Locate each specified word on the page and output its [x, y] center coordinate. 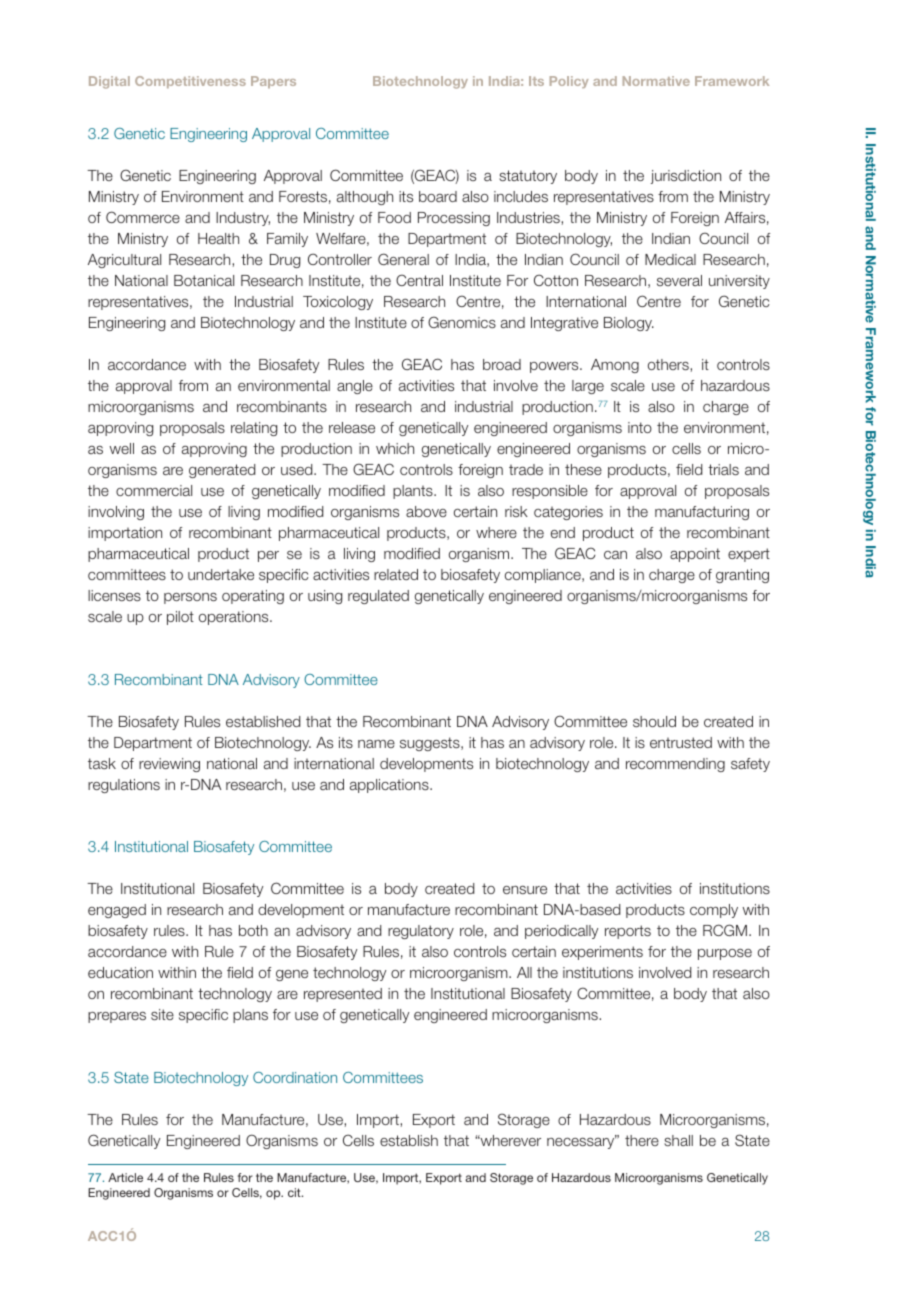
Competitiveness [190, 82]
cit [295, 1192]
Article [125, 1177]
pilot [180, 618]
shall [678, 1140]
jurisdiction [686, 177]
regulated [378, 597]
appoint [695, 555]
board [438, 196]
